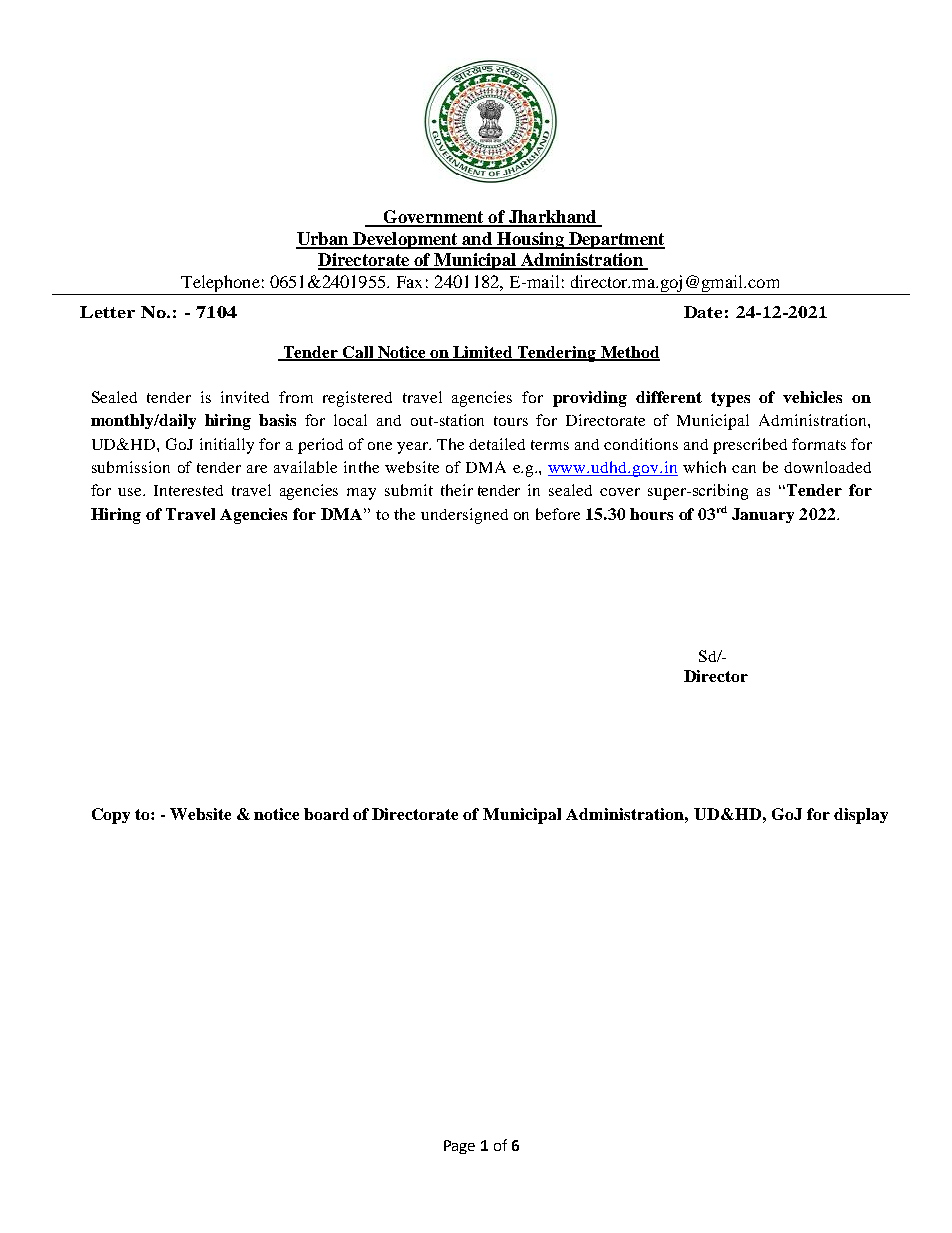 This page has height=1233, width=952. Describe the element at coordinates (220, 283) in the page. I see `Telephone` at that location.
